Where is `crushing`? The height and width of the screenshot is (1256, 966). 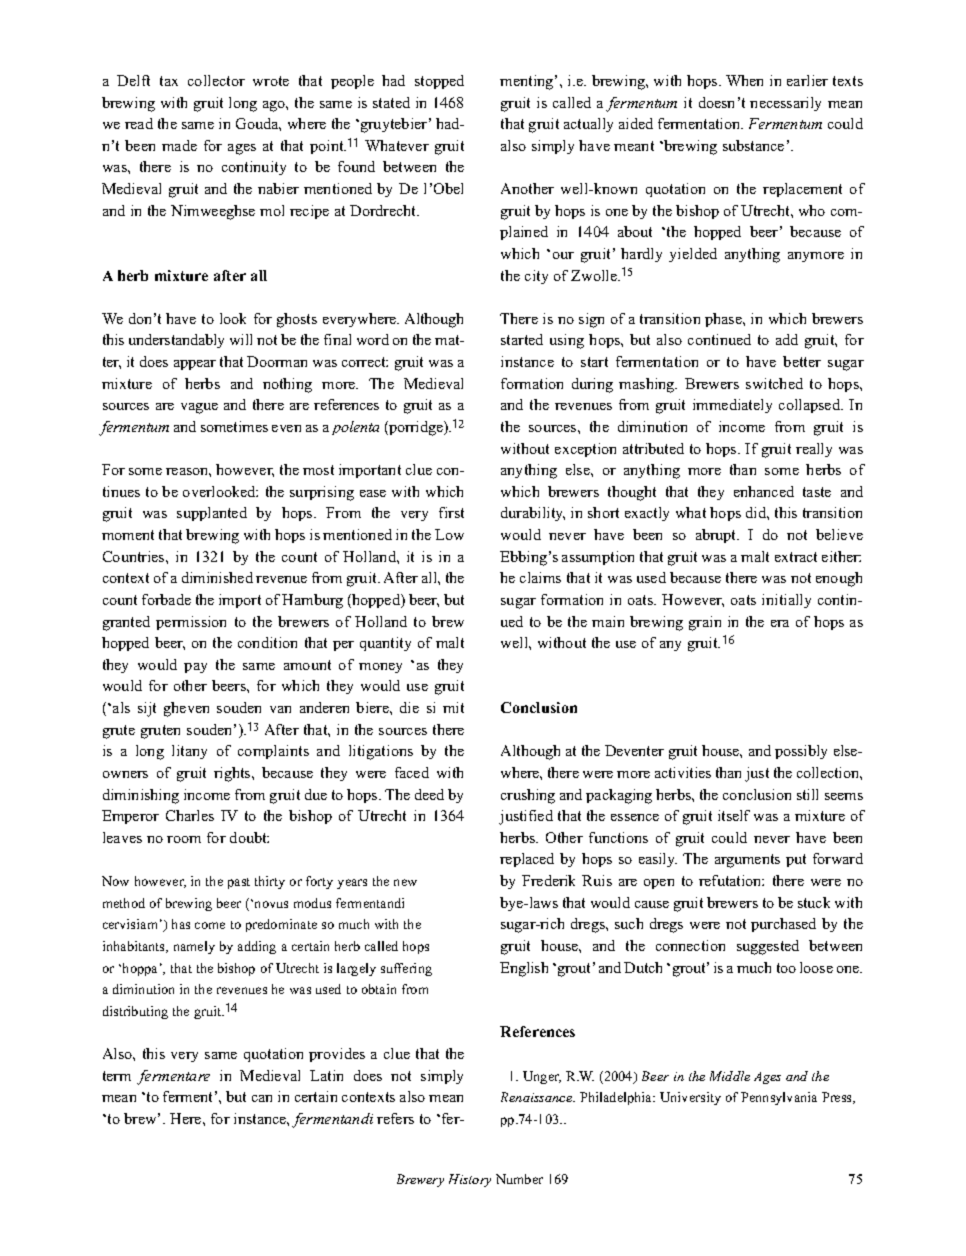 crushing is located at coordinates (528, 796).
